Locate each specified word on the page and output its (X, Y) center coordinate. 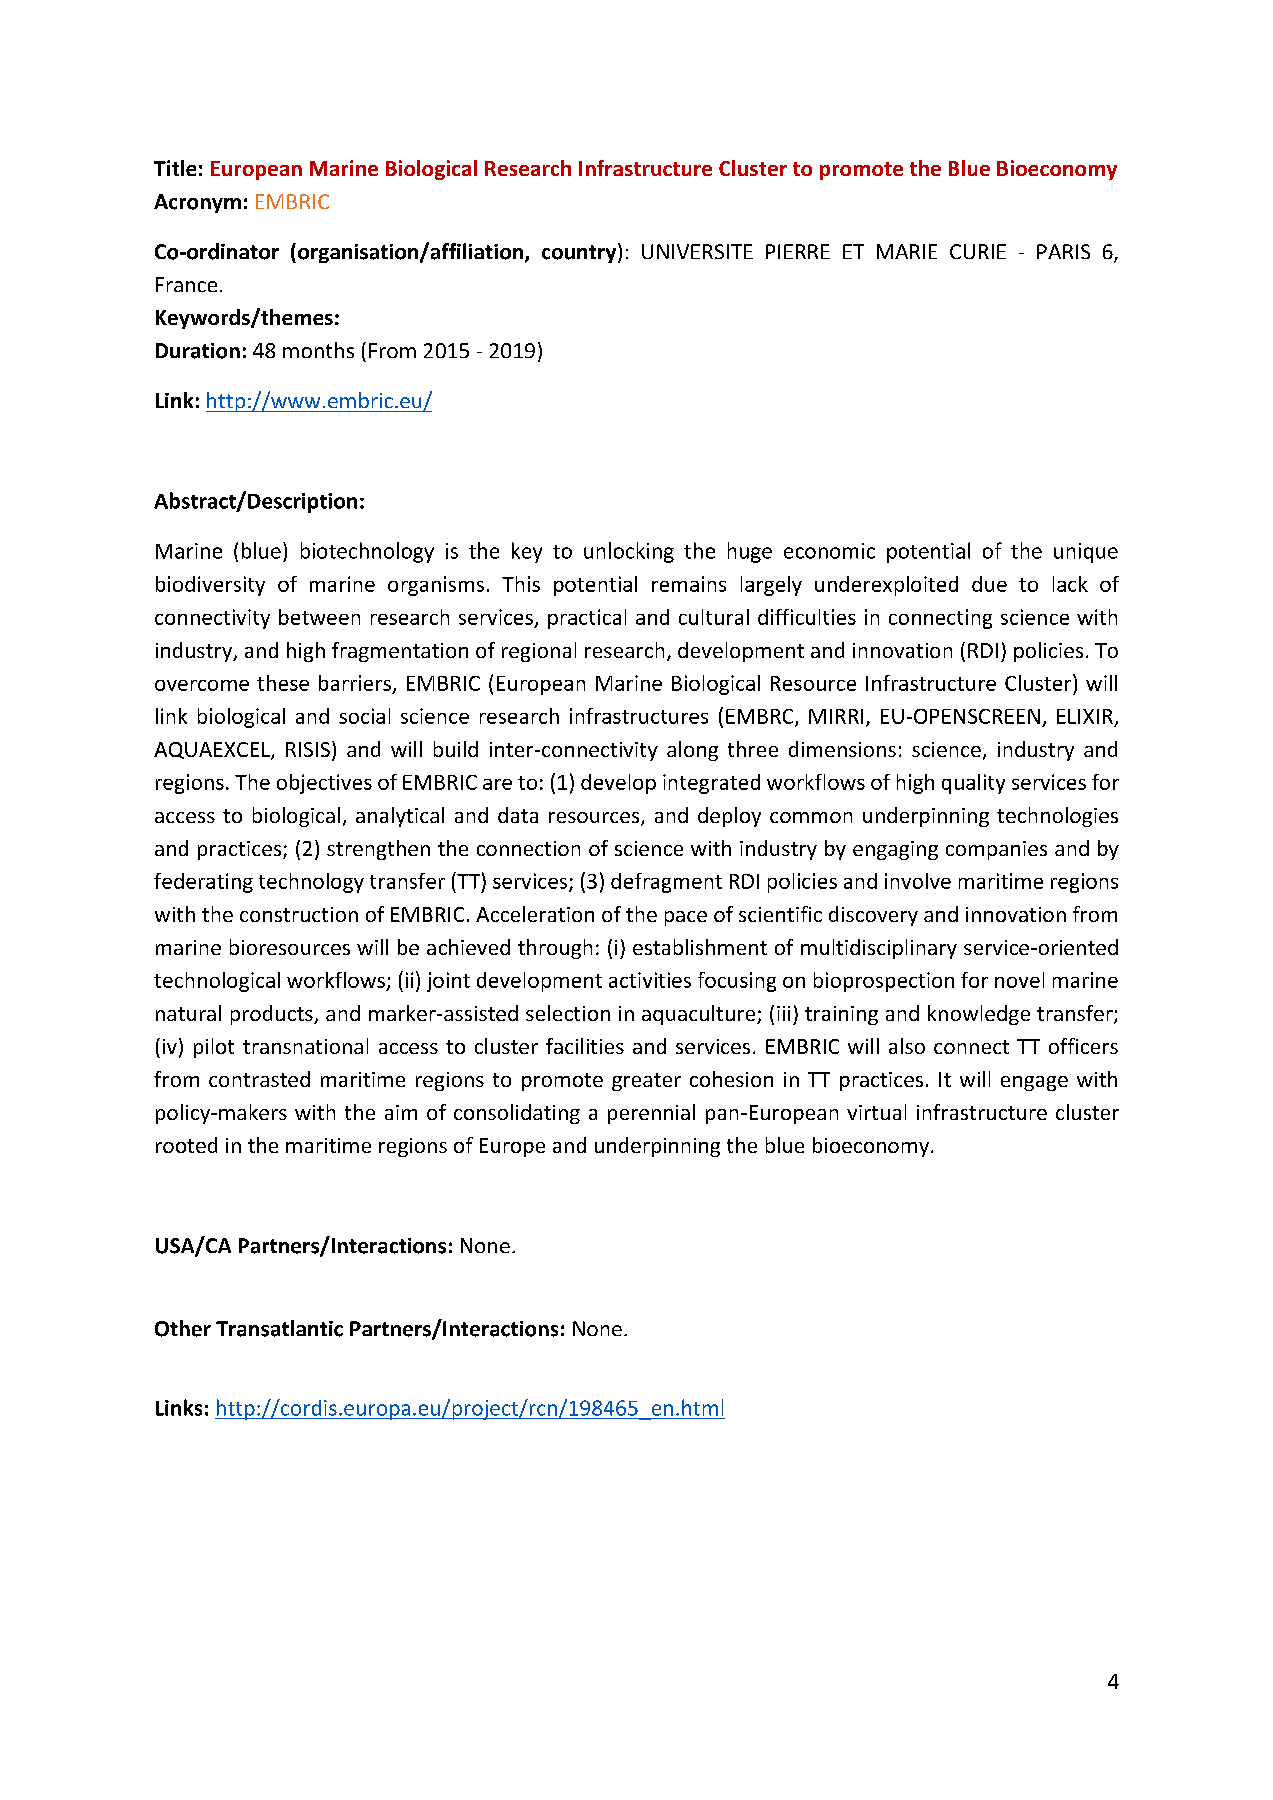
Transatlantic (279, 1328)
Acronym (197, 203)
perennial (651, 1114)
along (692, 751)
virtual (876, 1112)
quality (973, 784)
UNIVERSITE (697, 251)
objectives (324, 784)
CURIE (978, 251)
